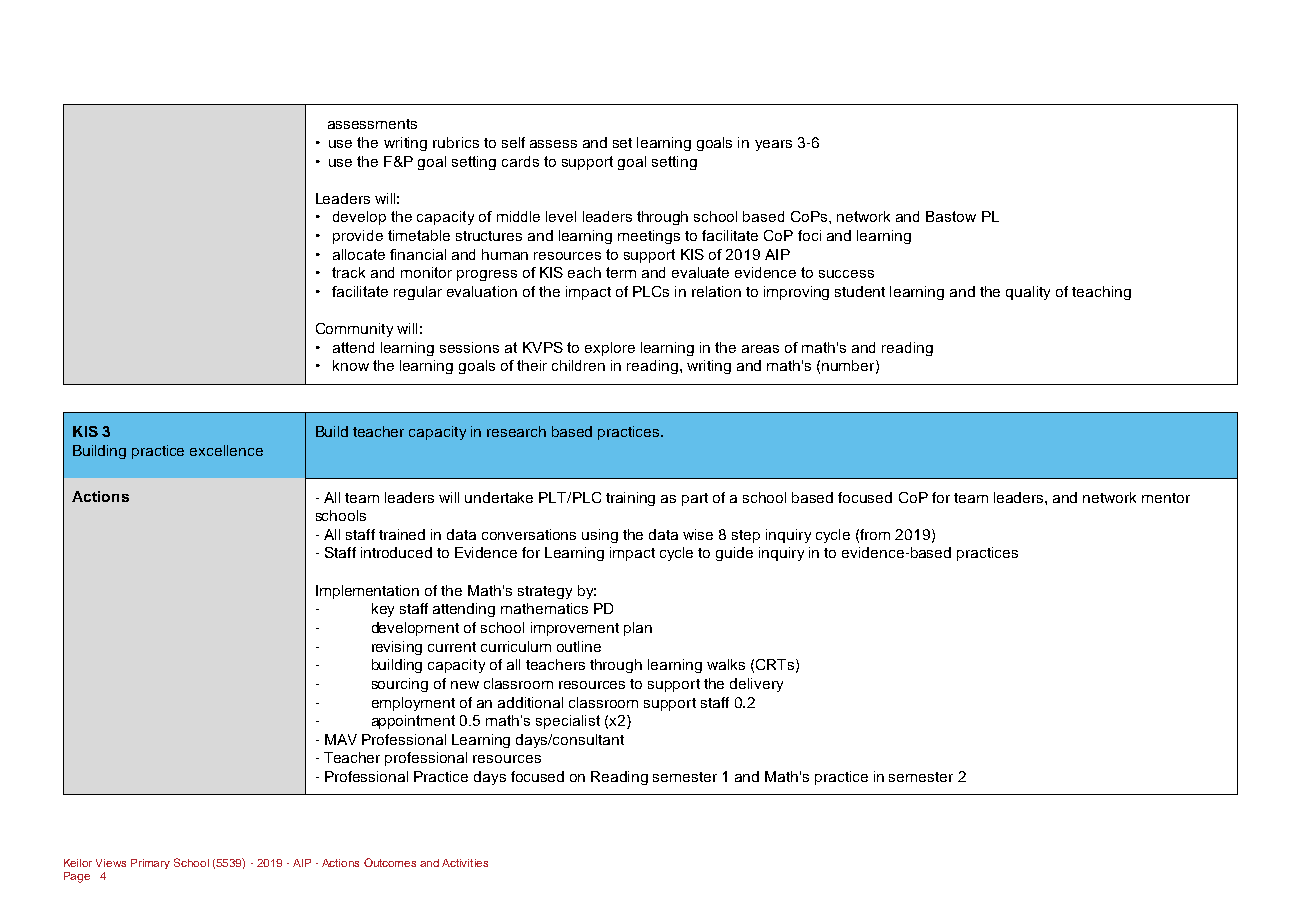 Image resolution: width=1308 pixels, height=924 pixels. I want to click on delivery, so click(756, 685).
